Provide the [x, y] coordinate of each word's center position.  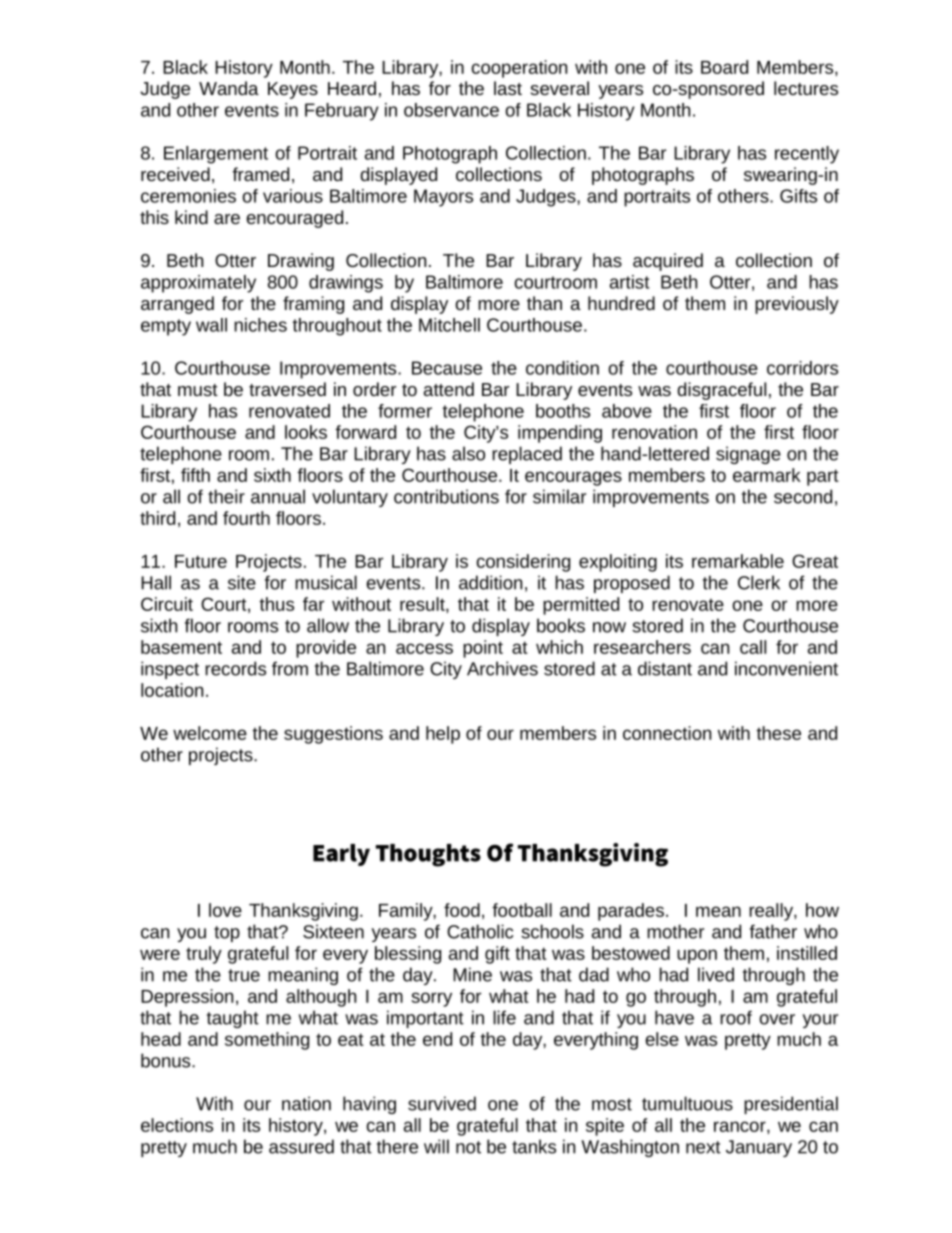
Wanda [229, 88]
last [508, 88]
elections [177, 1125]
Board [724, 67]
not [468, 1147]
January [759, 1148]
